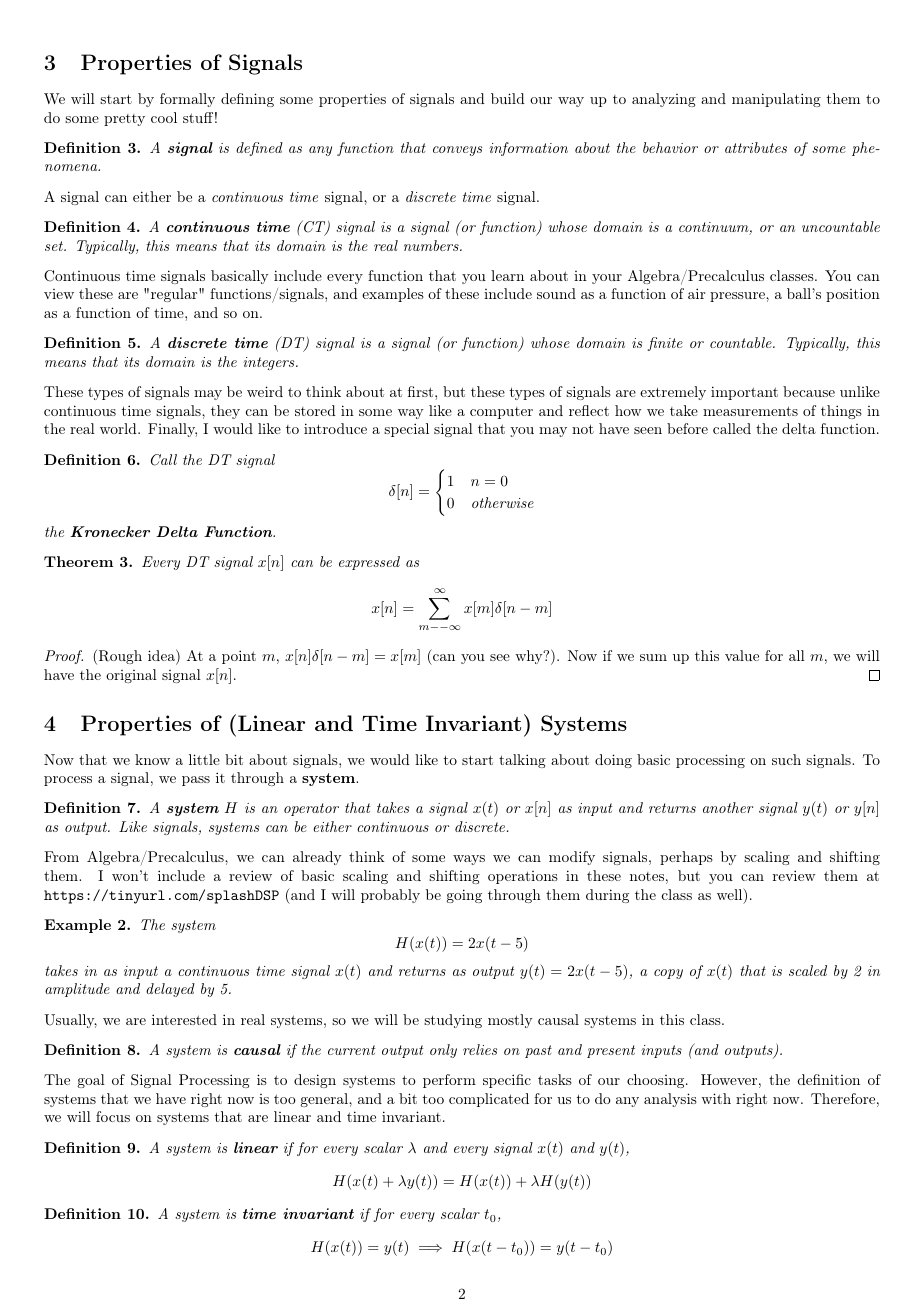 This screenshot has width=924, height=1308. Describe the element at coordinates (61, 856) in the screenshot. I see `From` at that location.
